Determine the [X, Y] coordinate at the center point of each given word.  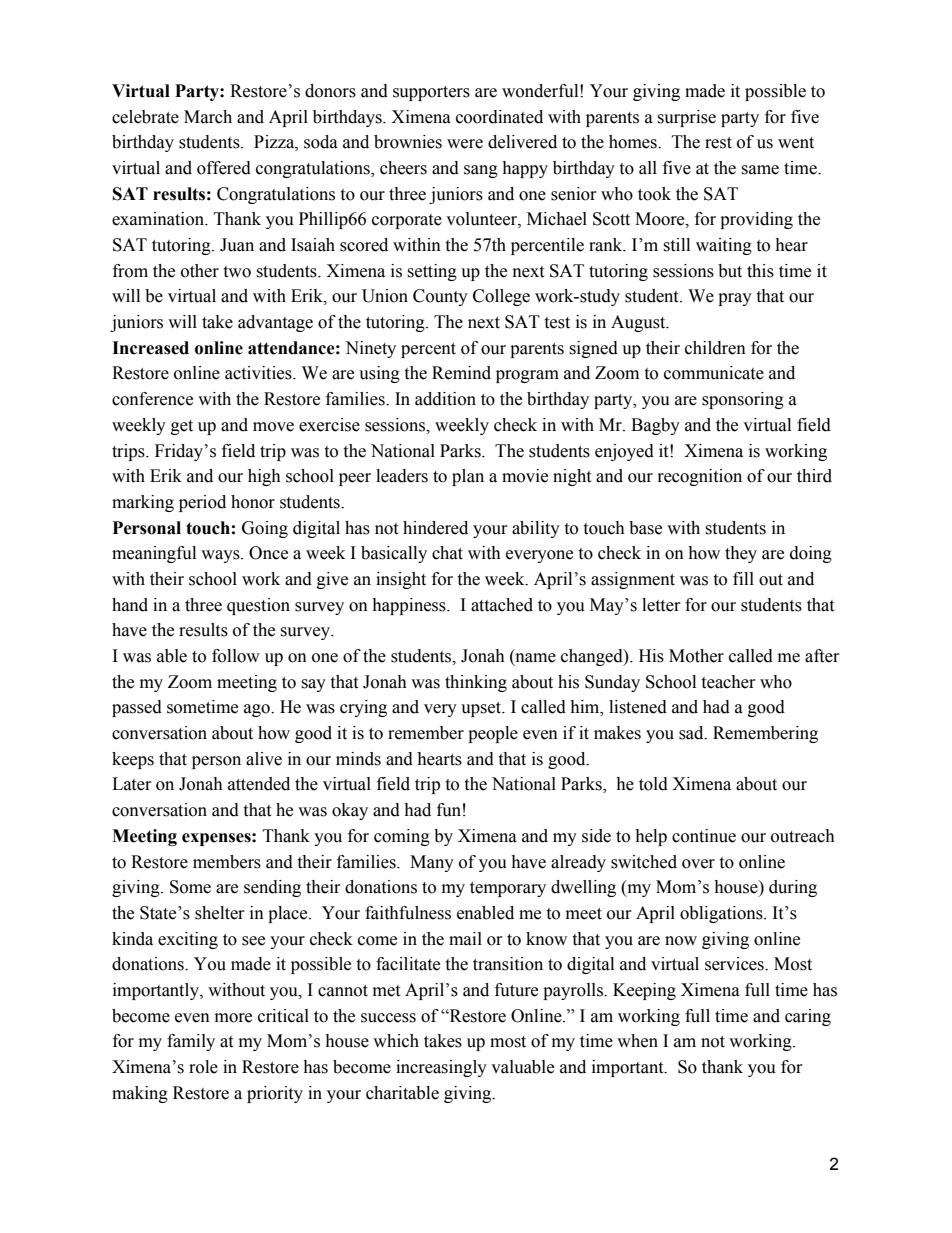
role [203, 1067]
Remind [461, 373]
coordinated [499, 117]
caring [808, 1017]
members [227, 862]
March [208, 117]
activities [259, 373]
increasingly [441, 1068]
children [715, 348]
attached [502, 605]
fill [743, 578]
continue [704, 836]
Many [432, 863]
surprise [686, 118]
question [258, 606]
